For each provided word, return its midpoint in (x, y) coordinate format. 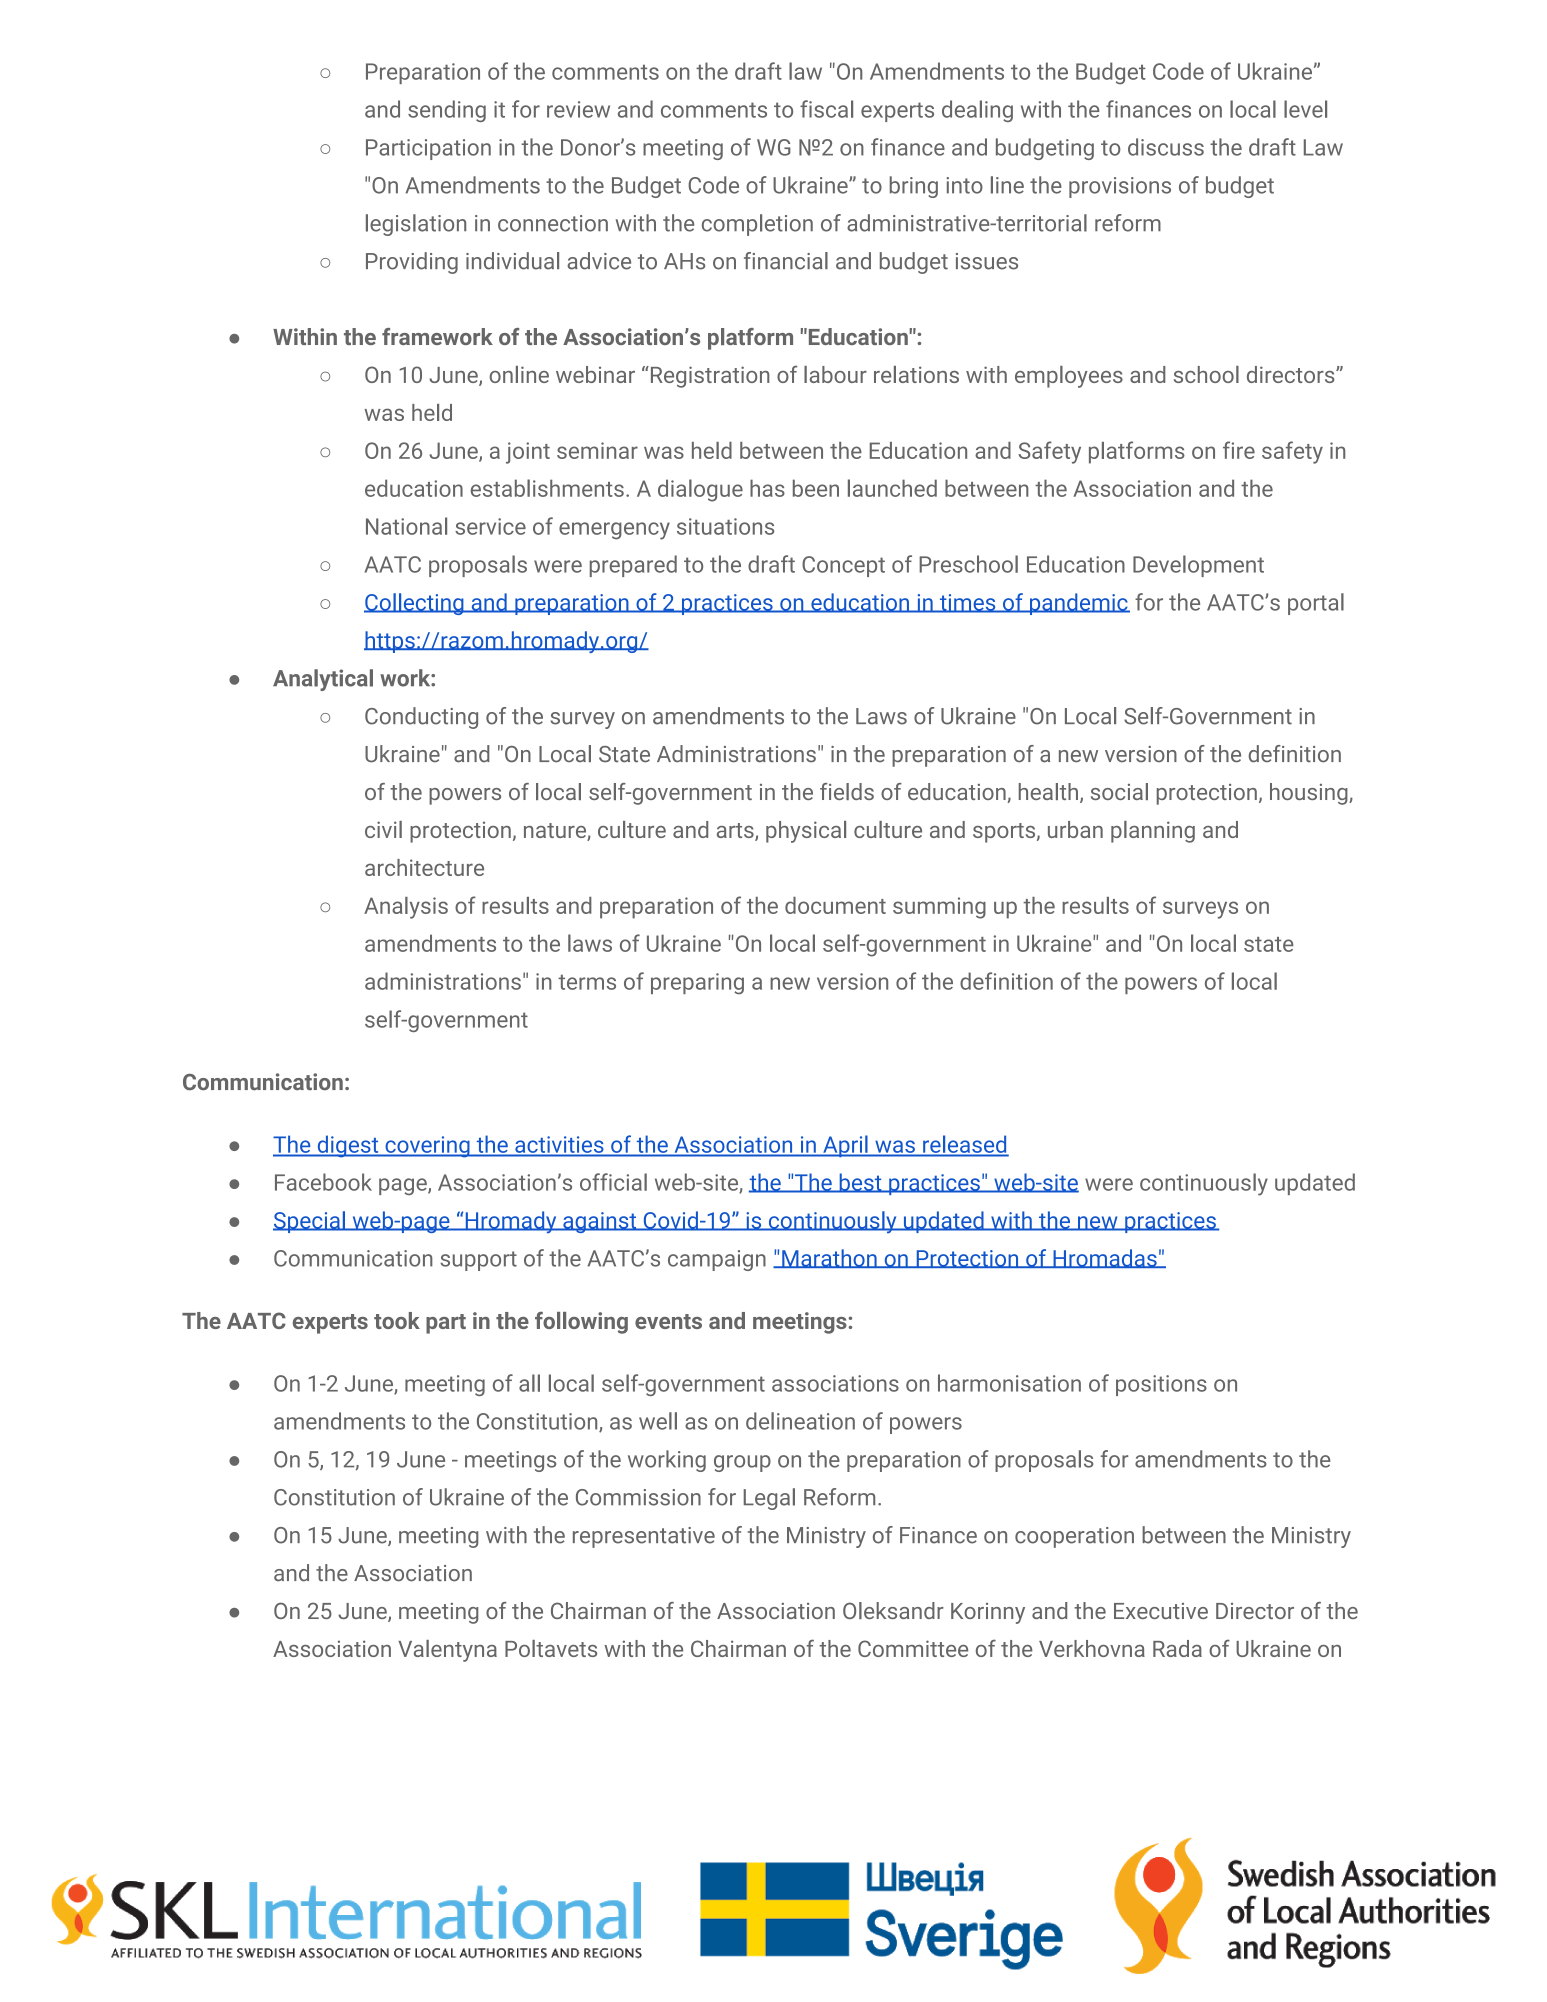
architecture (424, 867)
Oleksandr (893, 1610)
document (835, 905)
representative (644, 1537)
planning (1153, 832)
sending (447, 111)
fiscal (826, 109)
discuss (1166, 147)
